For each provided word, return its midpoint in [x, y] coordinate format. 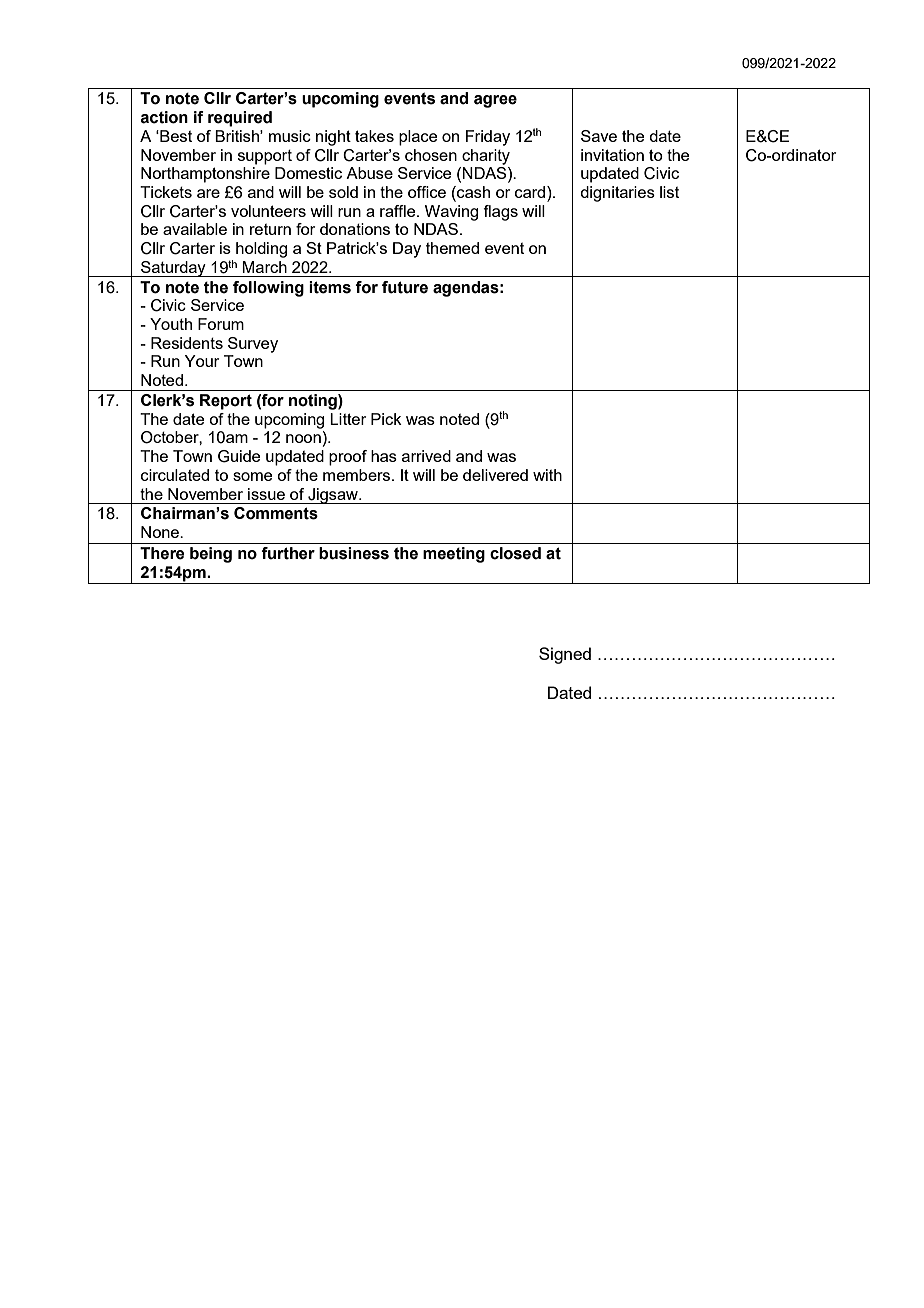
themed [452, 248]
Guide [239, 456]
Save [599, 136]
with [547, 475]
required [240, 119]
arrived [426, 456]
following [268, 289]
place [418, 138]
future [405, 287]
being [211, 555]
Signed [565, 655]
